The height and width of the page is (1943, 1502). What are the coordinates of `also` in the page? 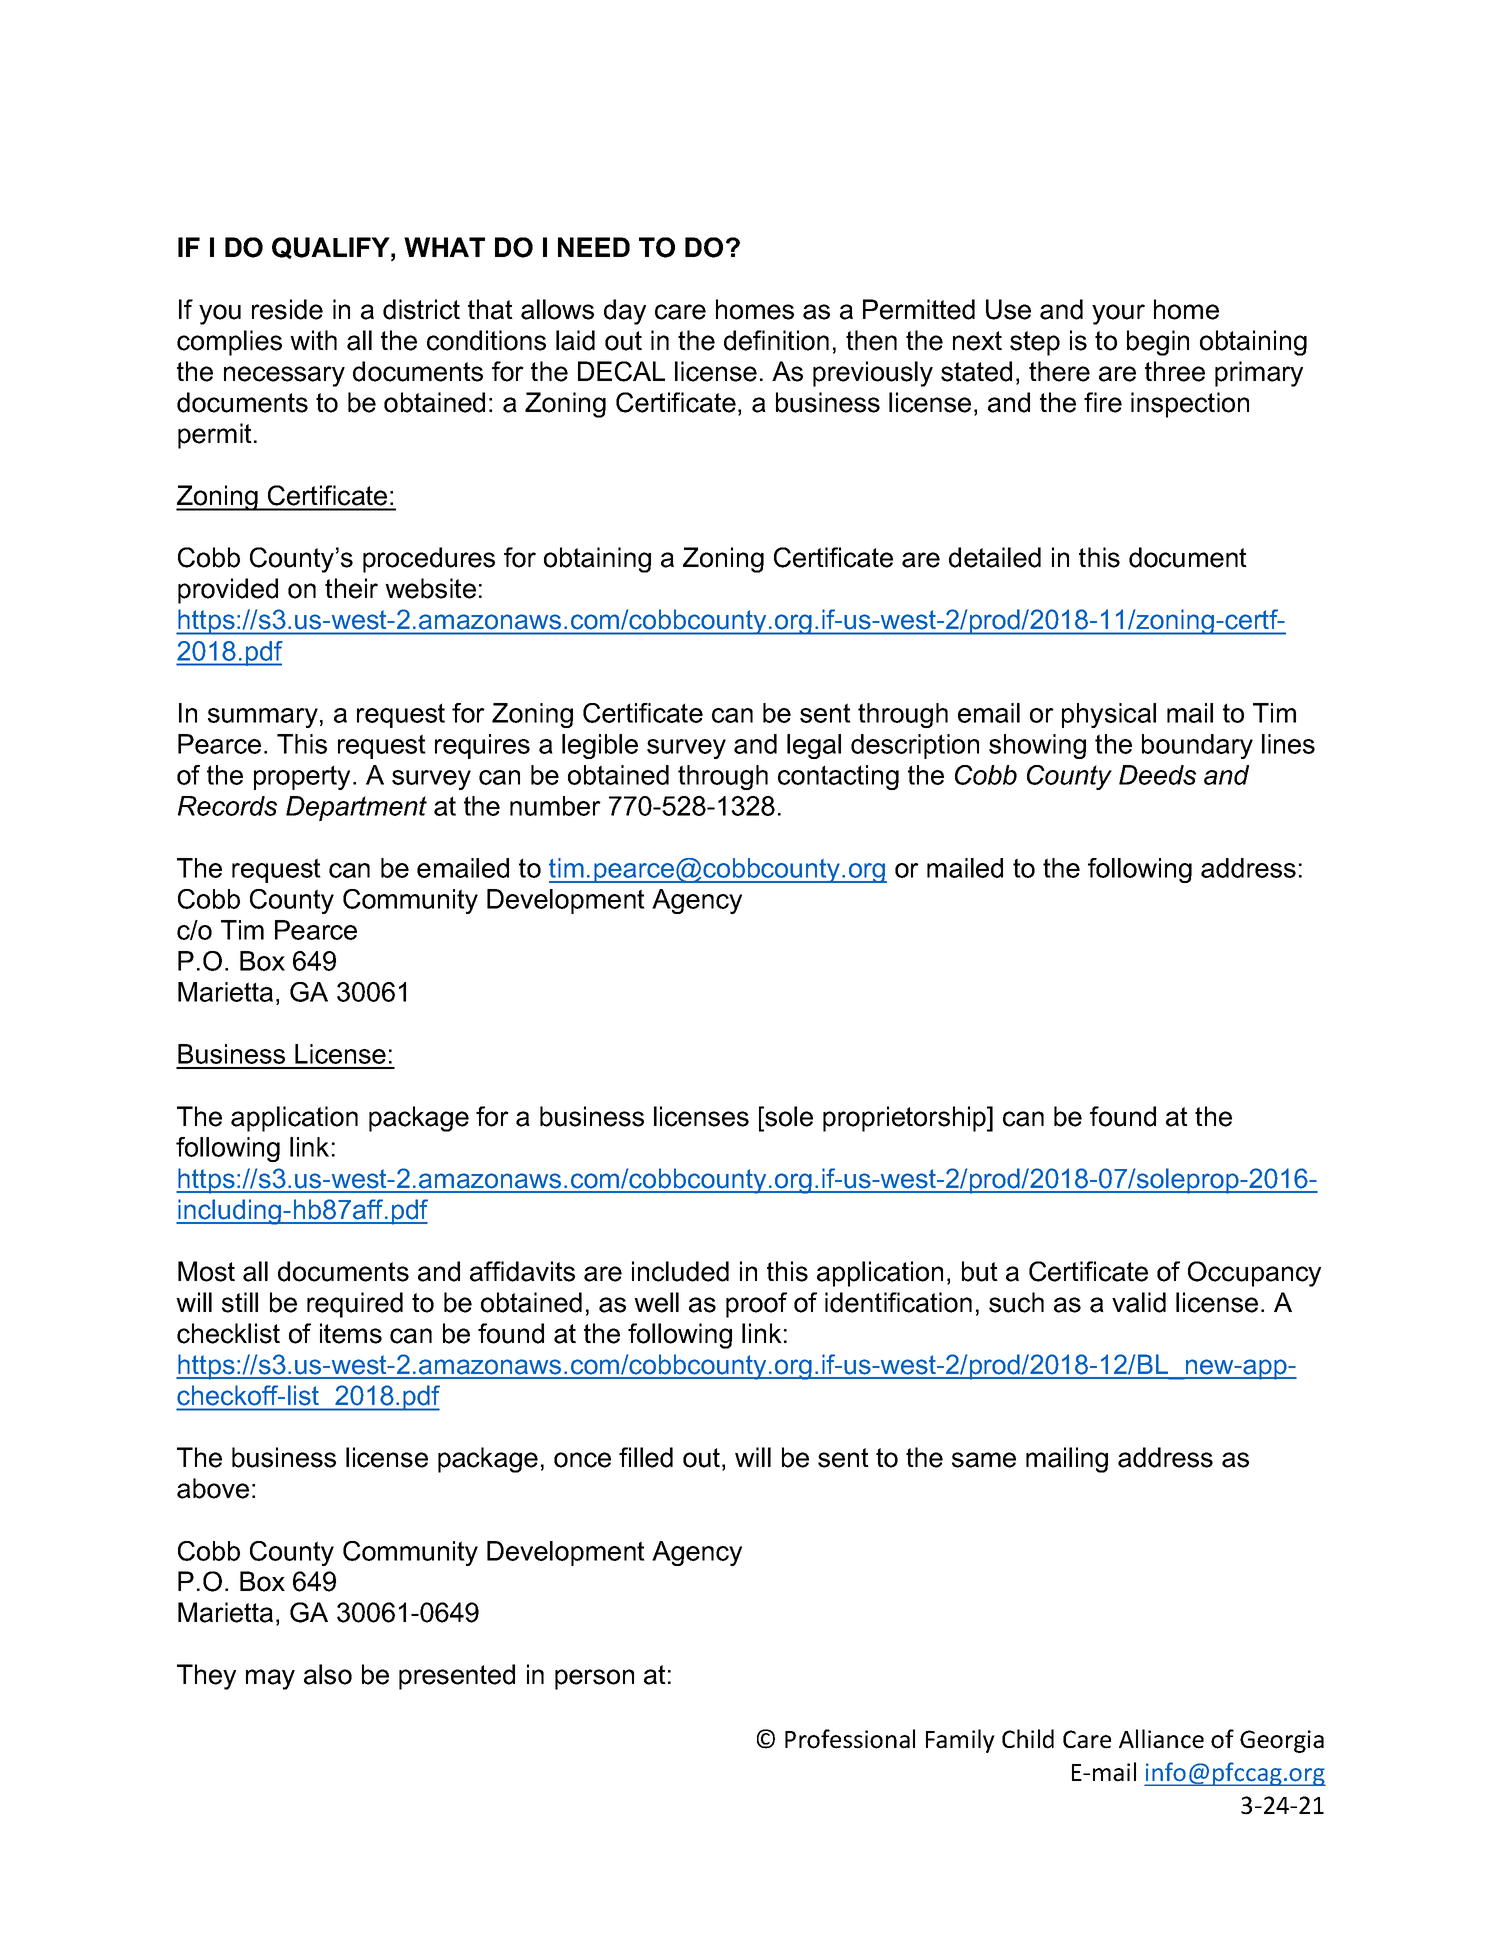 It's located at (328, 1674).
